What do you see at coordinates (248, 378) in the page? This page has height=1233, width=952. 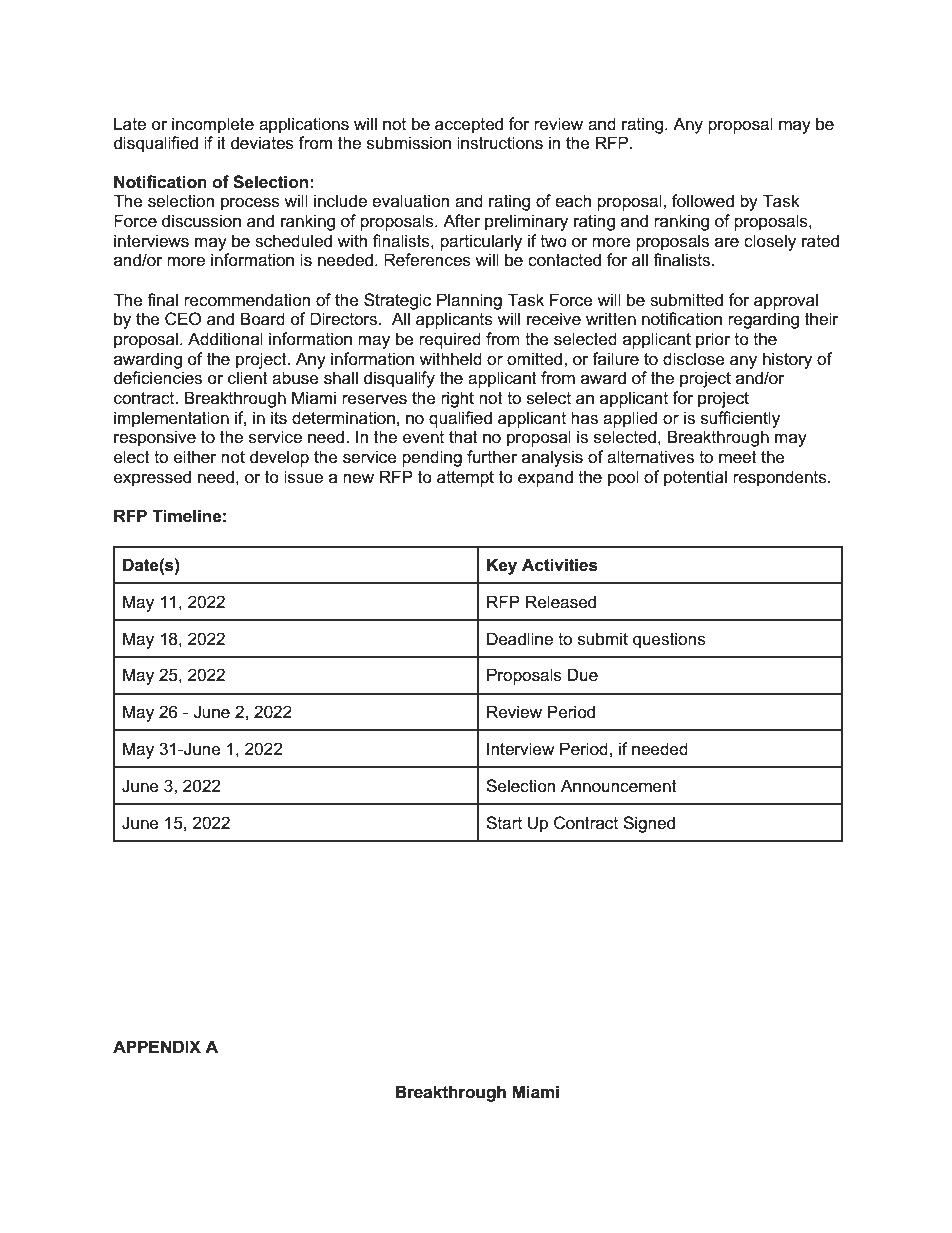 I see `client` at bounding box center [248, 378].
